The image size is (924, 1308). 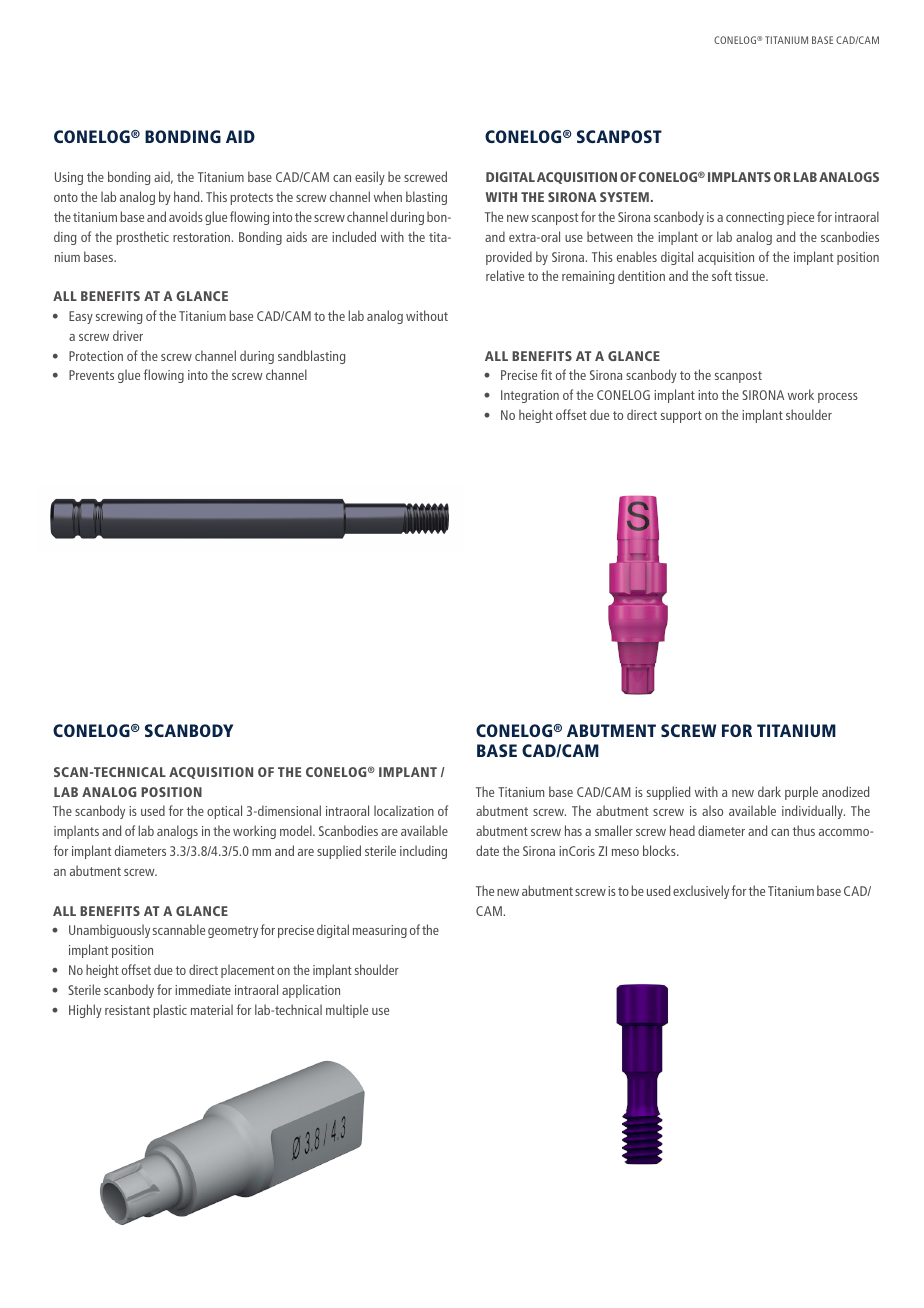 What do you see at coordinates (388, 196) in the screenshot?
I see `when` at bounding box center [388, 196].
